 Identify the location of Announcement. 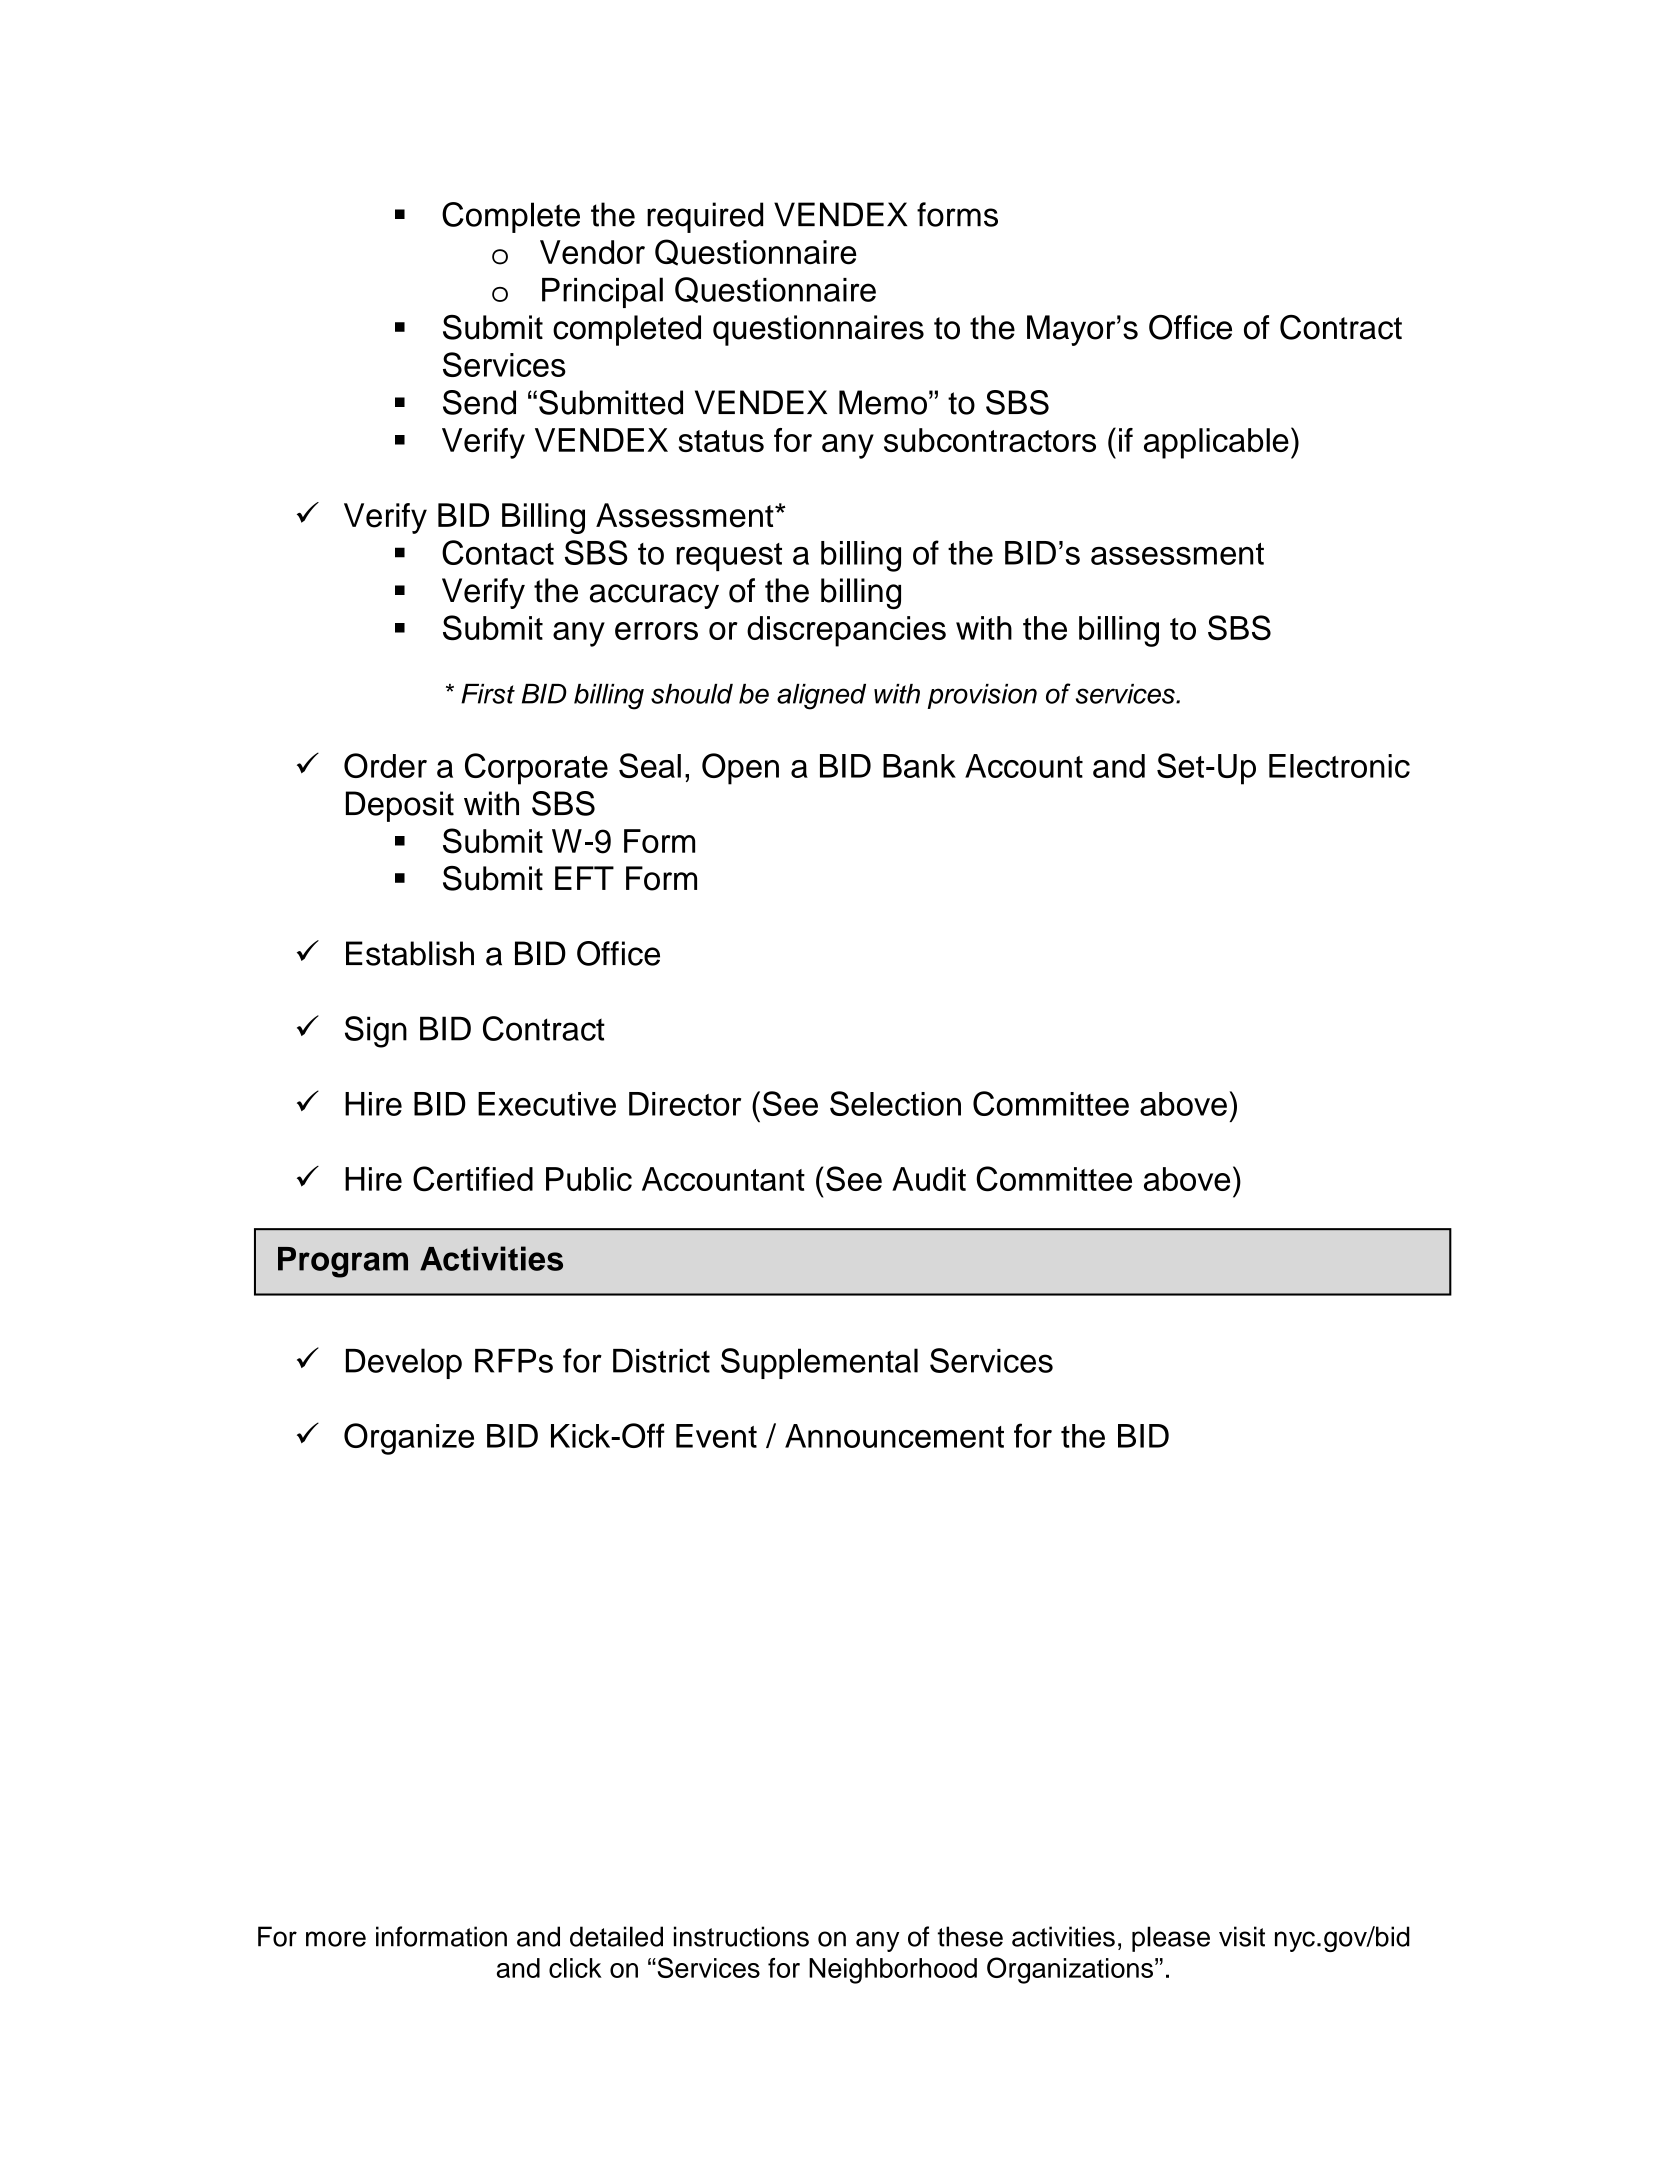
(894, 1436).
